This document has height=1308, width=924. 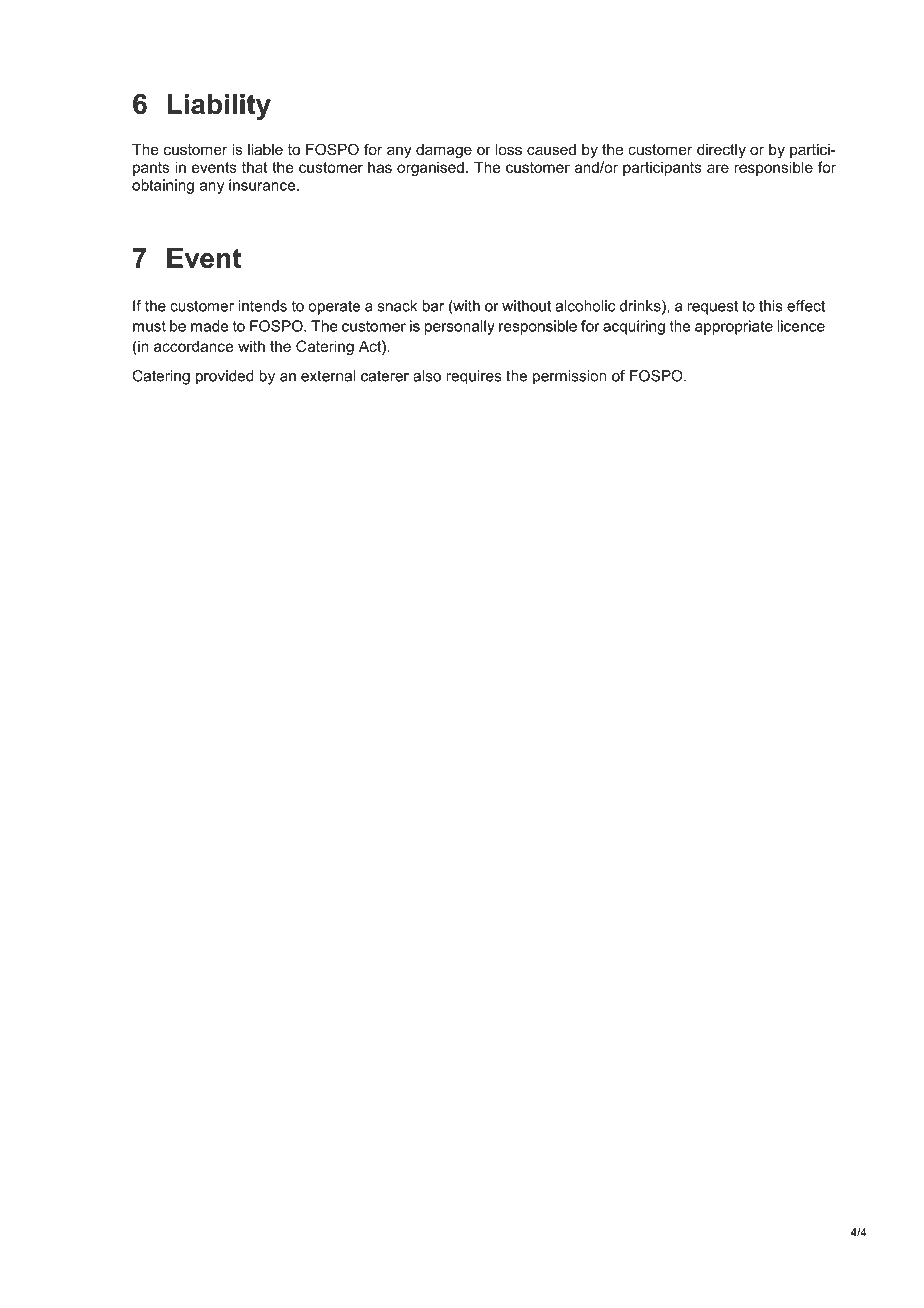 What do you see at coordinates (570, 377) in the document?
I see `permission` at bounding box center [570, 377].
